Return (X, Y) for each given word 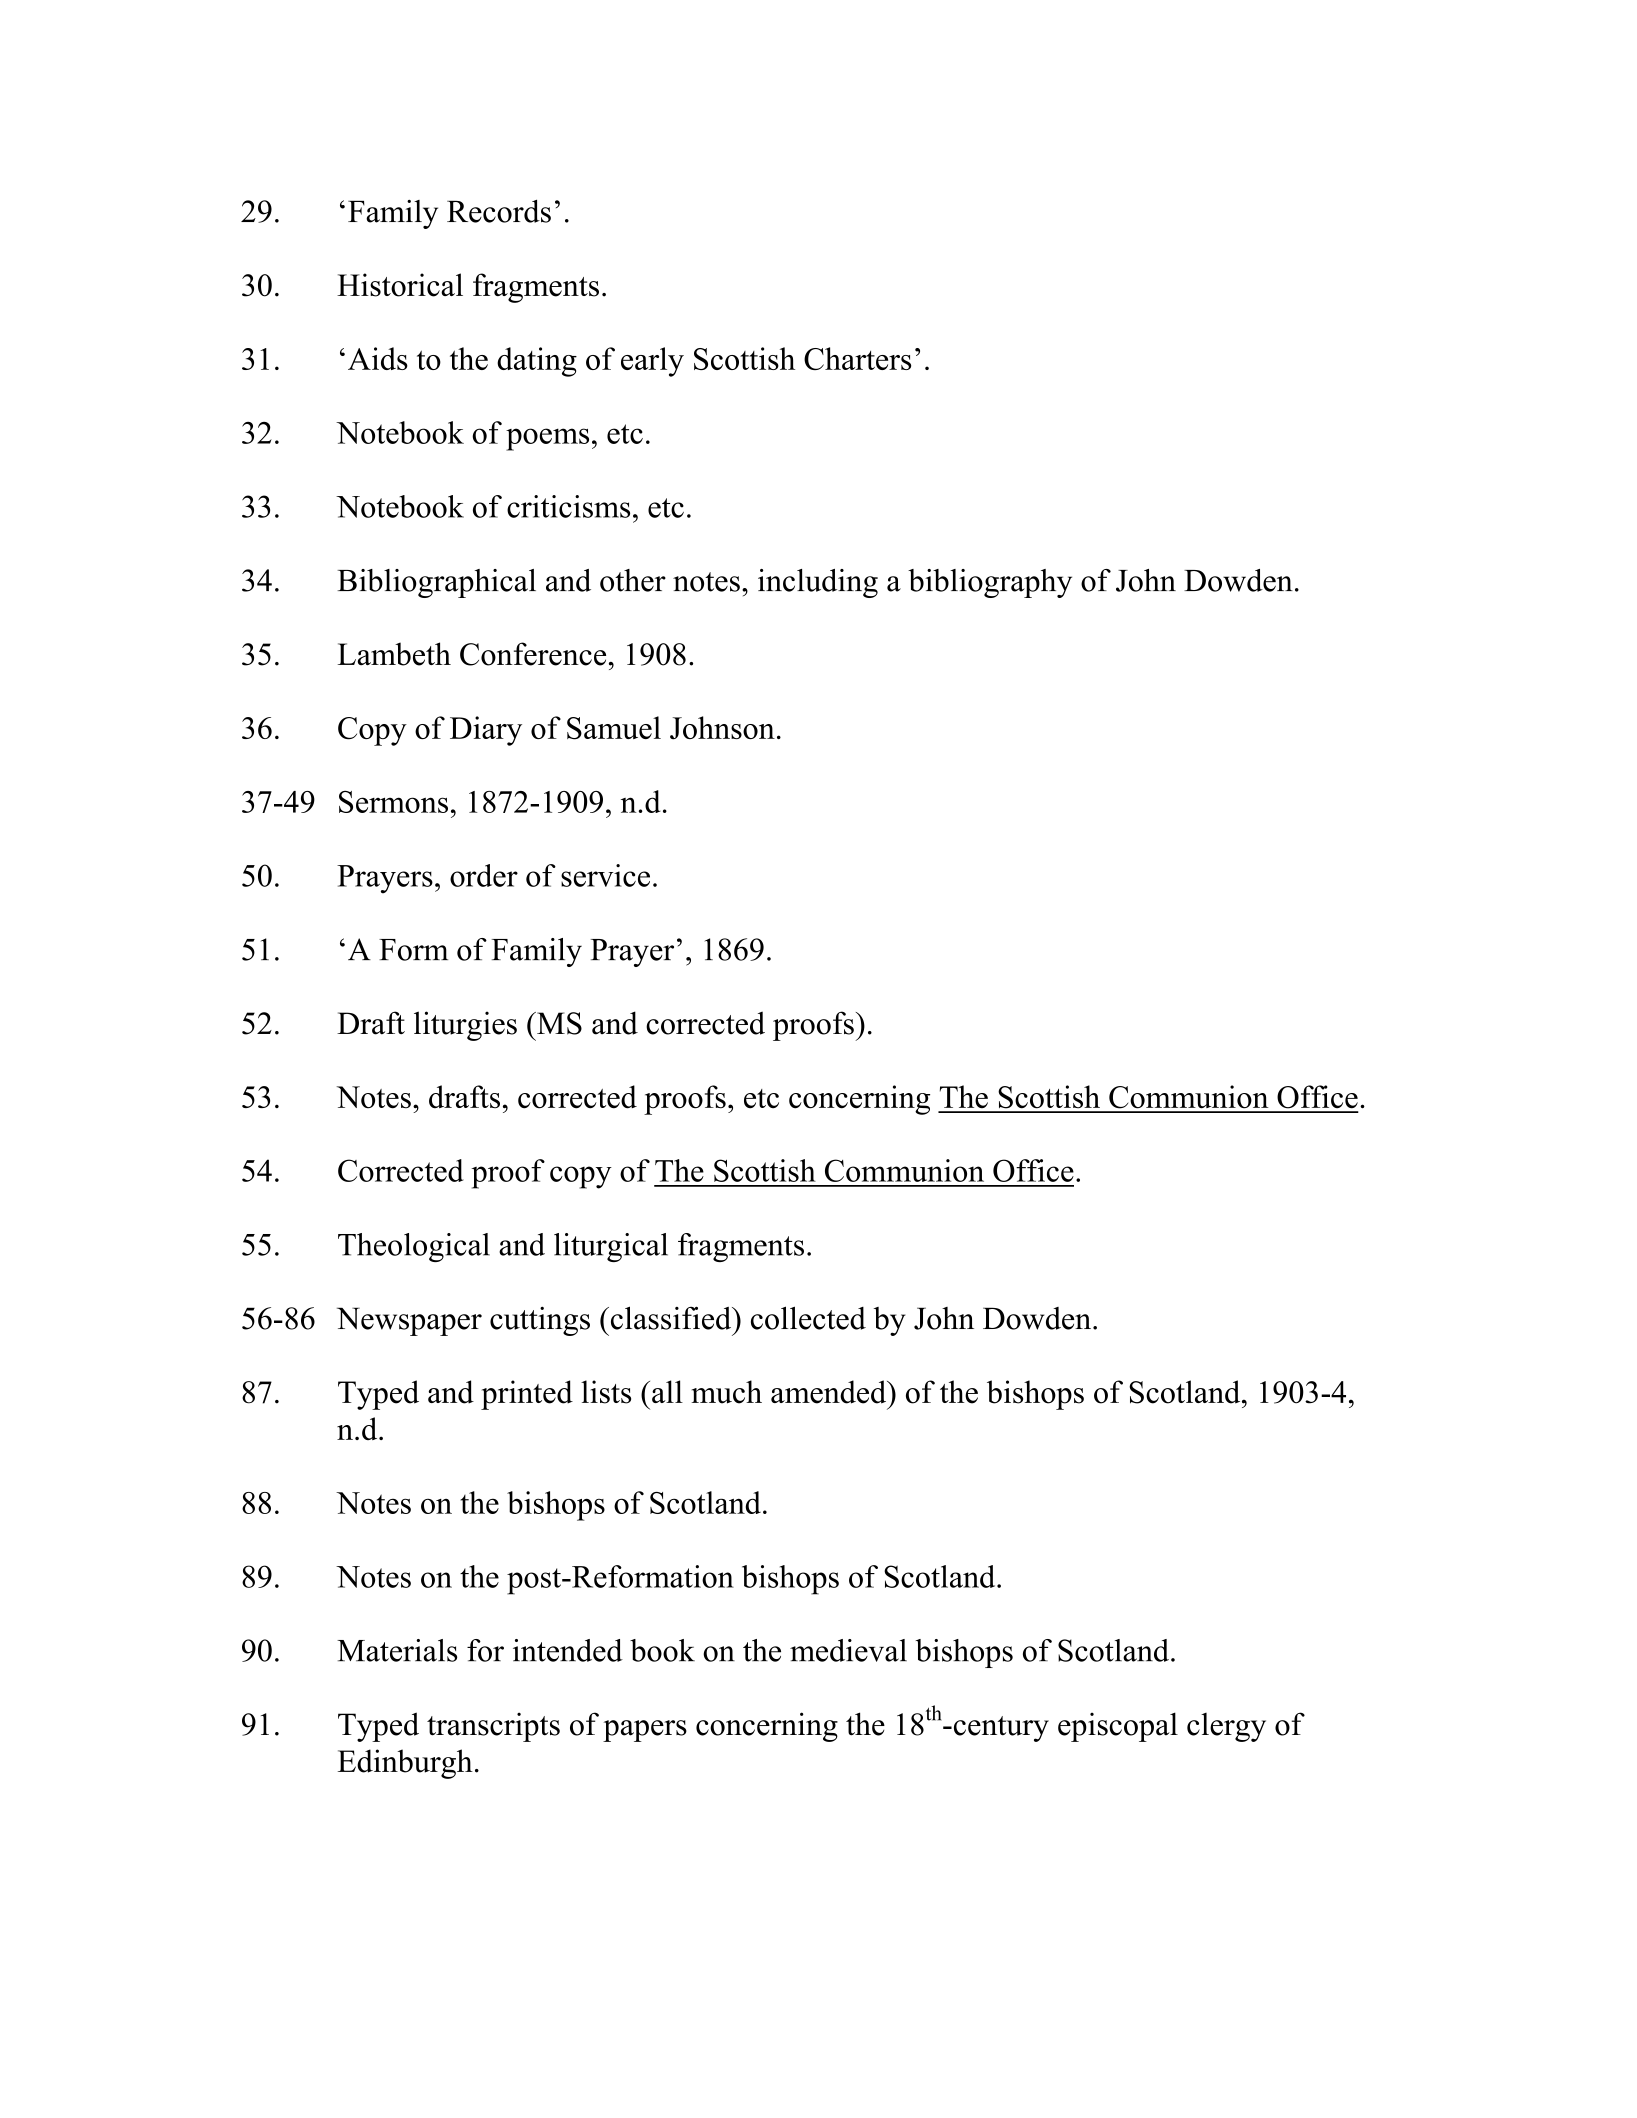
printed (527, 1395)
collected (808, 1318)
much (726, 1392)
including (818, 583)
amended (830, 1392)
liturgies (465, 1026)
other (633, 580)
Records (499, 211)
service (605, 875)
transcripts (493, 1727)
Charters (857, 358)
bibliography (990, 583)
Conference (533, 654)
